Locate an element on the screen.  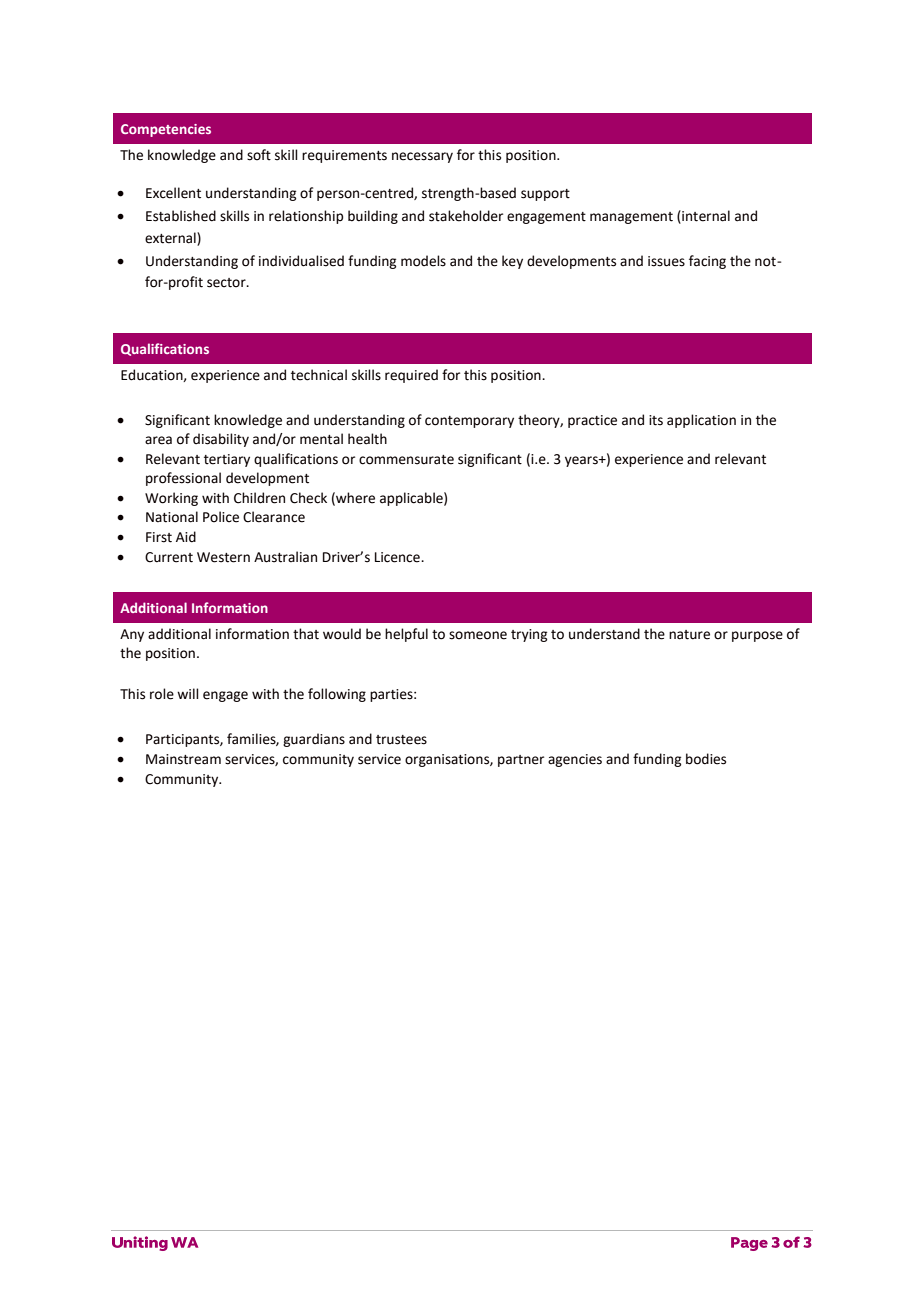
soft is located at coordinates (259, 155).
